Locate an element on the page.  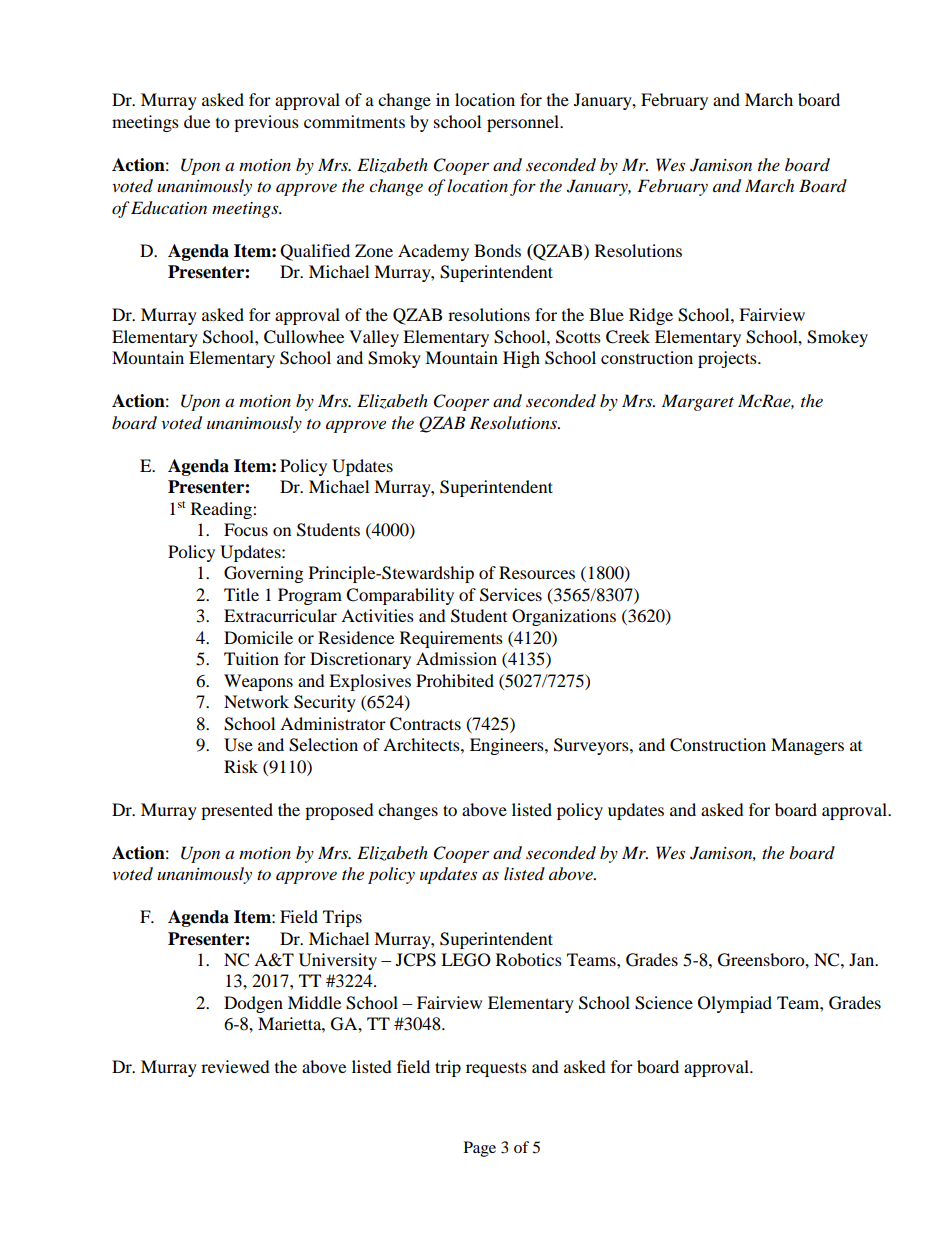
reviewed is located at coordinates (235, 1066).
